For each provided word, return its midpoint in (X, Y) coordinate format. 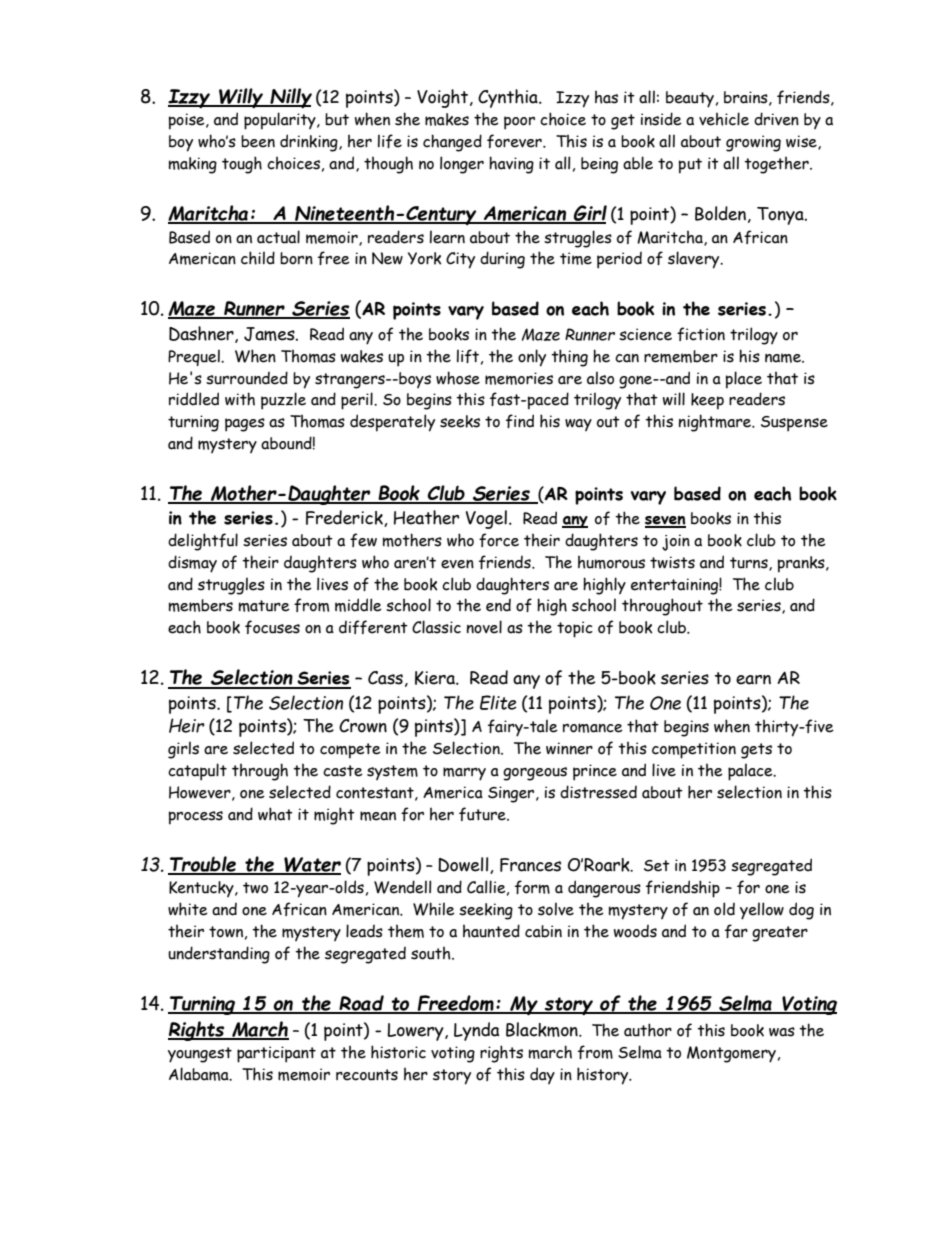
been (258, 141)
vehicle (724, 119)
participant (276, 1054)
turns (750, 564)
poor (519, 123)
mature (264, 606)
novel (484, 627)
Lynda (477, 1031)
